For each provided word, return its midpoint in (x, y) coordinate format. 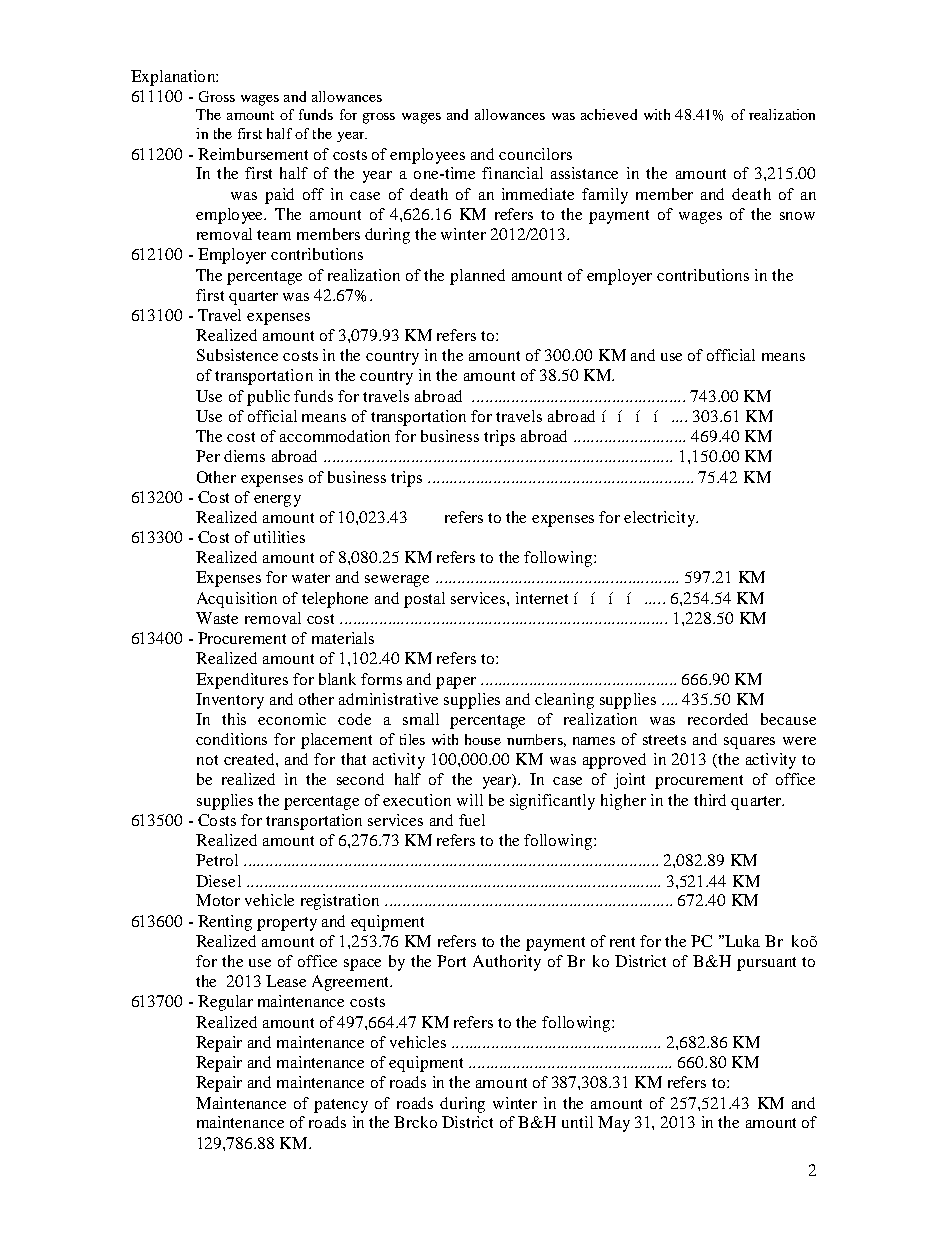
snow (797, 216)
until (577, 1122)
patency (341, 1106)
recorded (718, 719)
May (614, 1124)
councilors (535, 154)
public (268, 398)
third (710, 800)
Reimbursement (253, 154)
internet (542, 598)
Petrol (217, 860)
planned (477, 277)
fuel (472, 820)
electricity (660, 519)
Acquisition (237, 600)
